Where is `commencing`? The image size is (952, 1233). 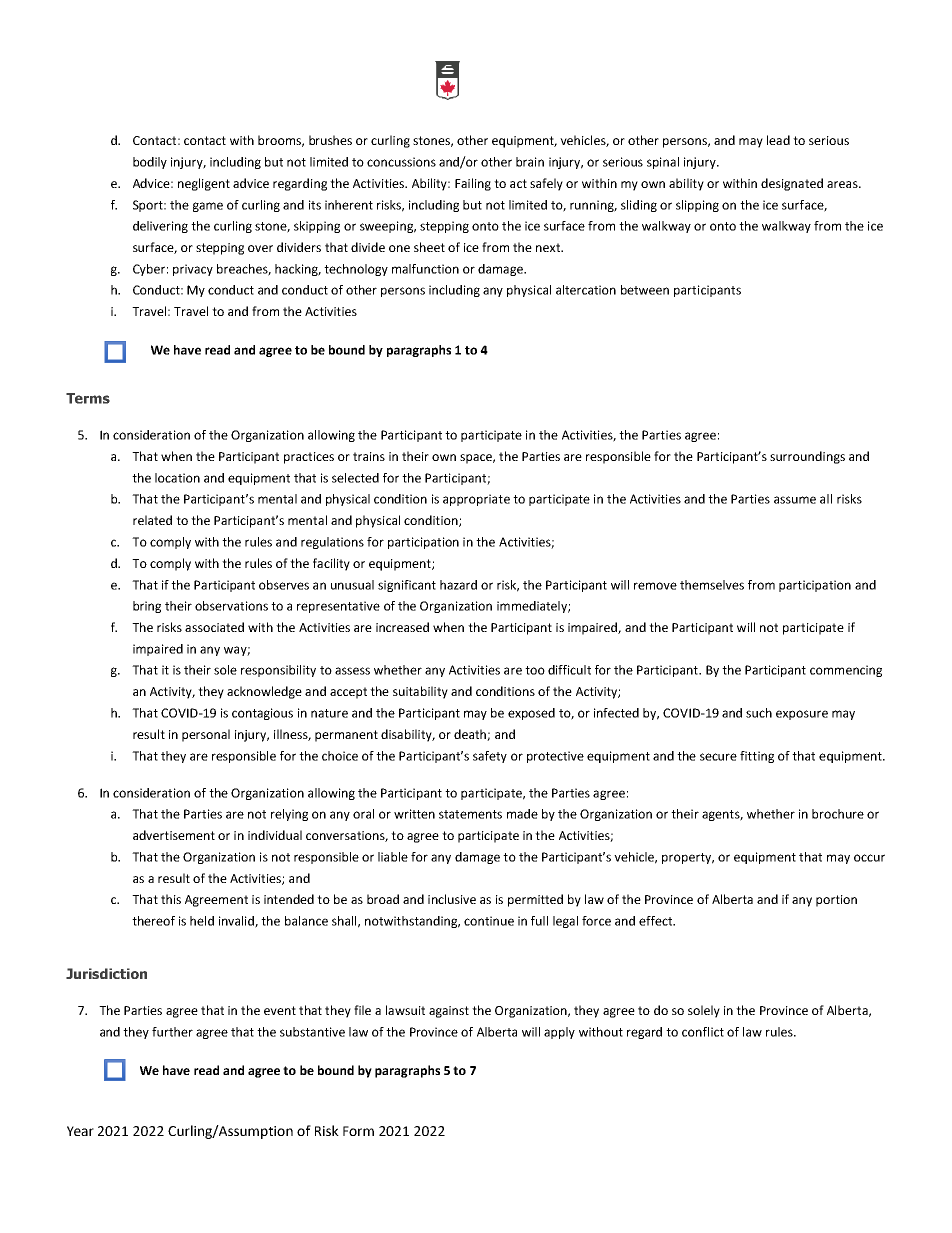 commencing is located at coordinates (846, 671).
